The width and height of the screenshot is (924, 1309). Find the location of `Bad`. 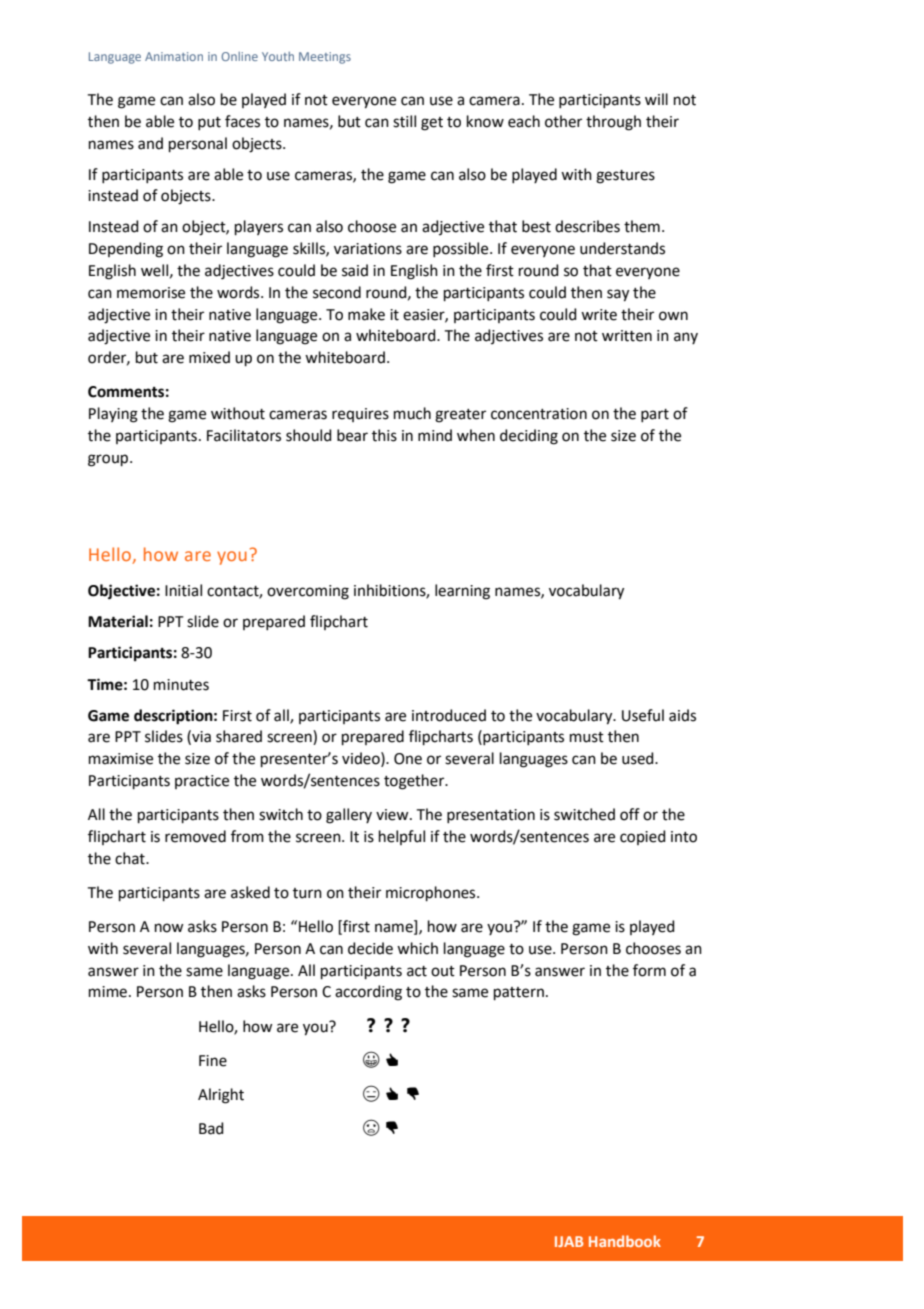

Bad is located at coordinates (211, 1128).
